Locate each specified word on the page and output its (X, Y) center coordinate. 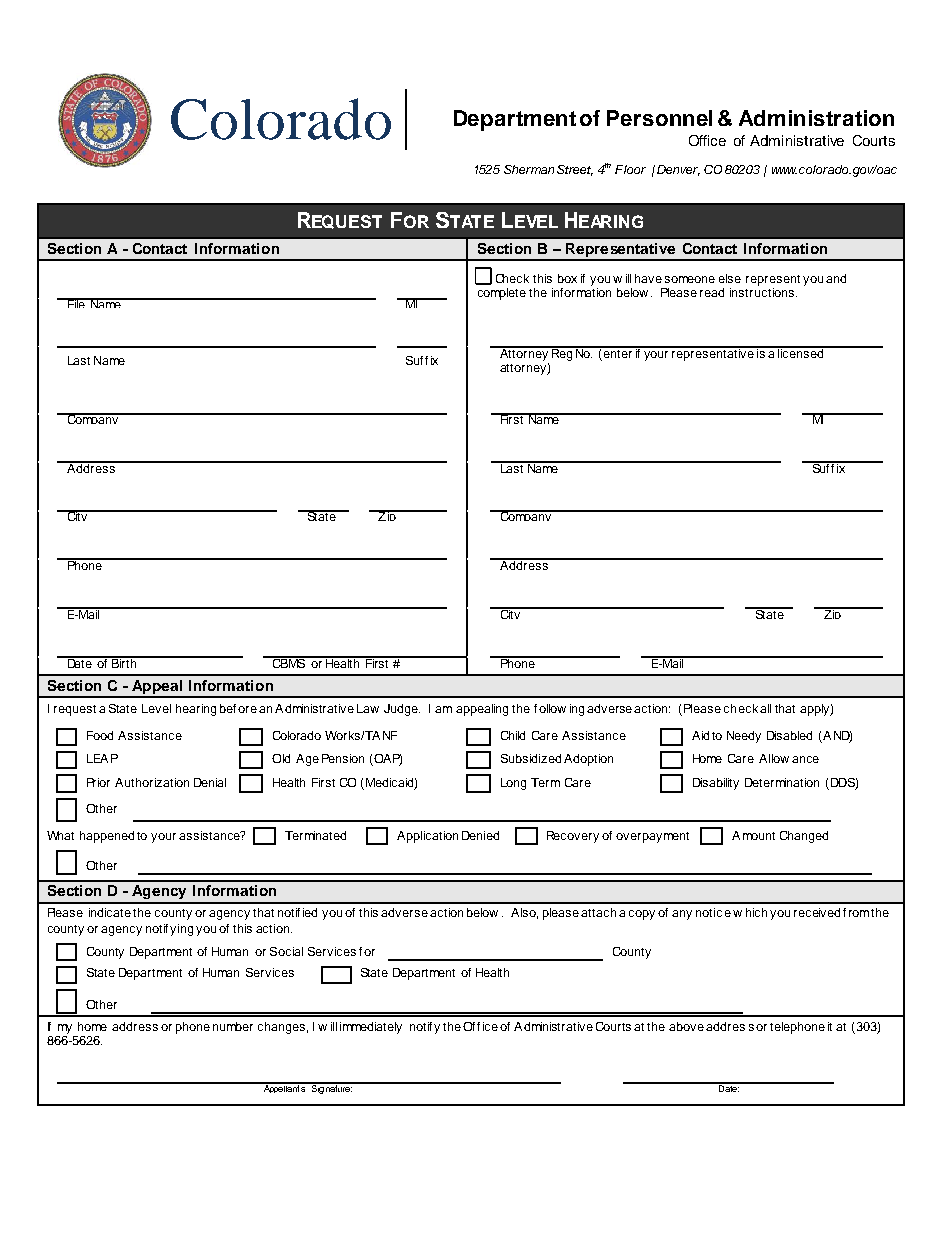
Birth (123, 662)
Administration (816, 118)
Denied (480, 835)
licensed (801, 352)
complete (502, 294)
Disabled (789, 735)
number (233, 1026)
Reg (562, 353)
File (76, 303)
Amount (753, 835)
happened (107, 837)
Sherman (529, 169)
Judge (402, 710)
